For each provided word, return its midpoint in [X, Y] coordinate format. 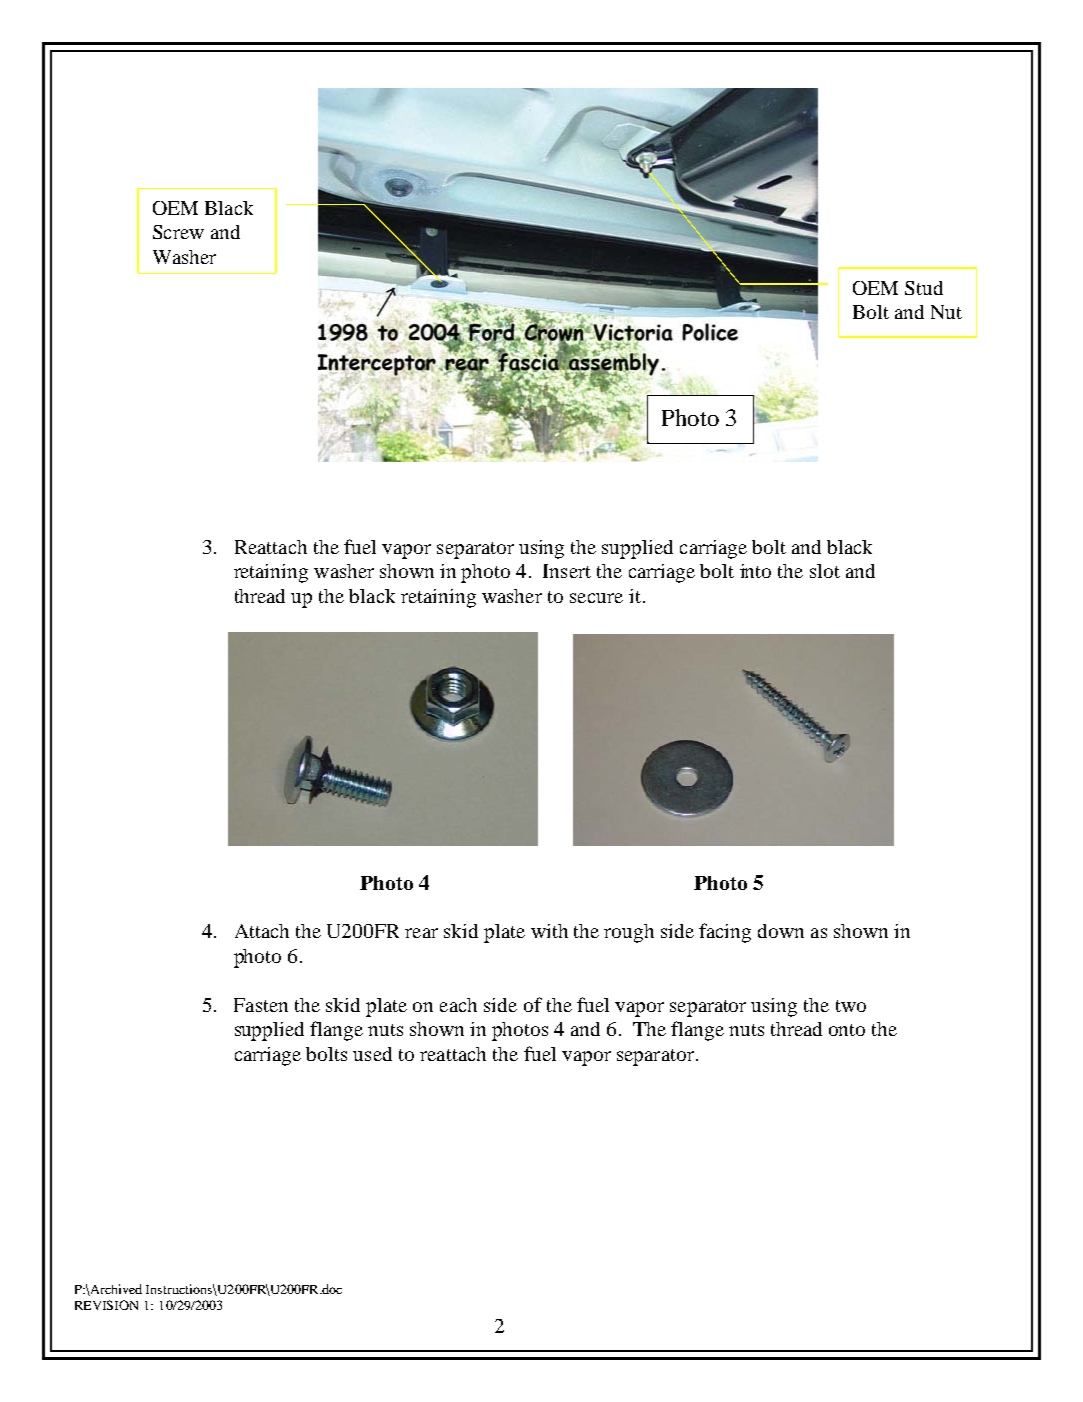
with [549, 931]
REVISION [106, 1305]
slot [825, 571]
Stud [924, 288]
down [781, 931]
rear [421, 933]
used [372, 1054]
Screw [178, 232]
